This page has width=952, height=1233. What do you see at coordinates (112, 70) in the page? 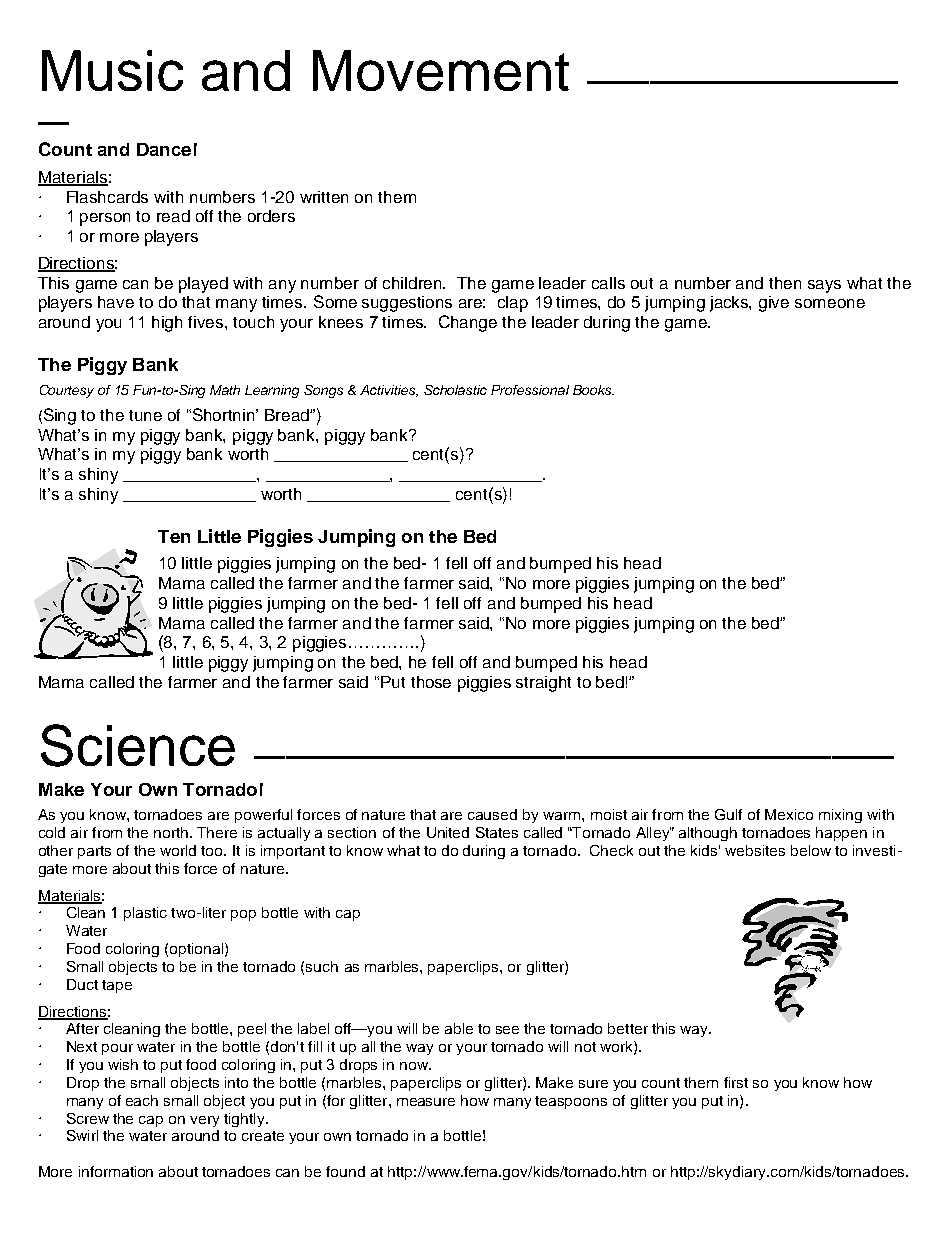
I see `Music` at bounding box center [112, 70].
